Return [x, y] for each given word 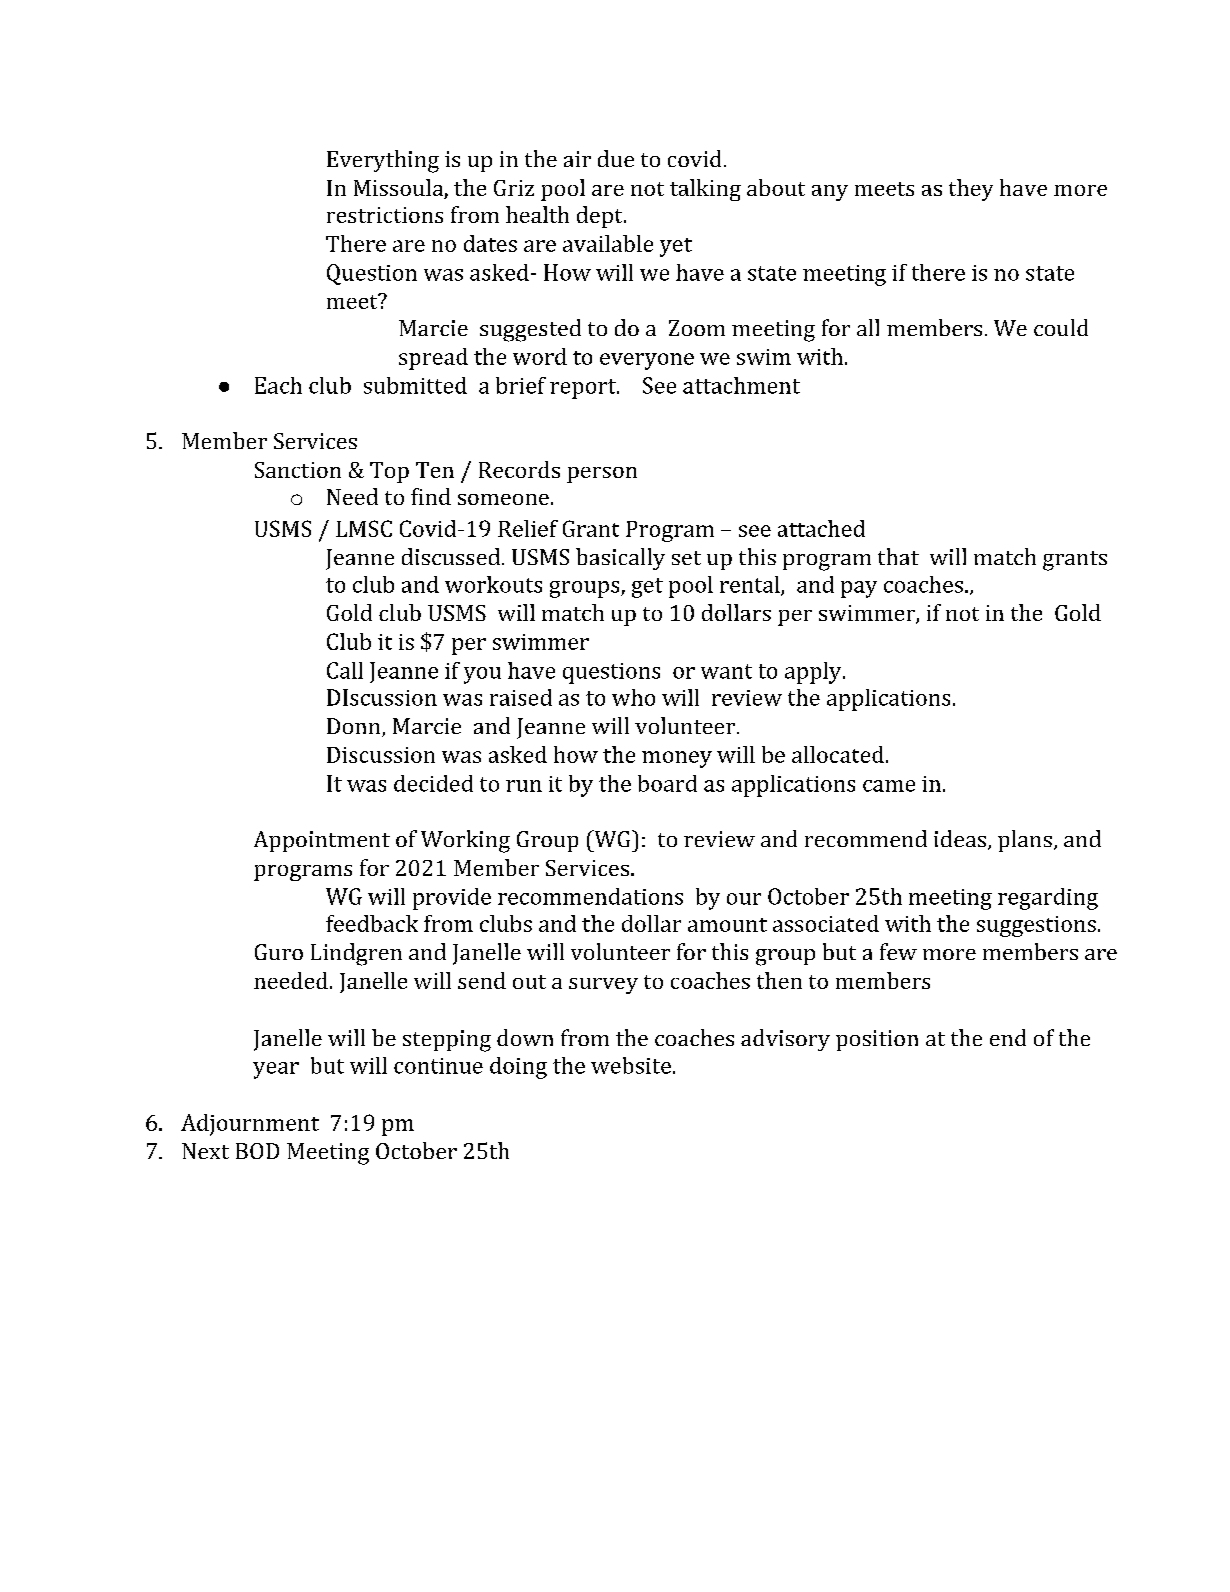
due [616, 158]
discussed [451, 556]
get [647, 588]
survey [603, 986]
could [1061, 327]
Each [278, 385]
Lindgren [356, 954]
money [677, 759]
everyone [647, 361]
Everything [383, 161]
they [971, 190]
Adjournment [250, 1125]
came [889, 786]
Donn [355, 727]
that [898, 556]
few [898, 951]
